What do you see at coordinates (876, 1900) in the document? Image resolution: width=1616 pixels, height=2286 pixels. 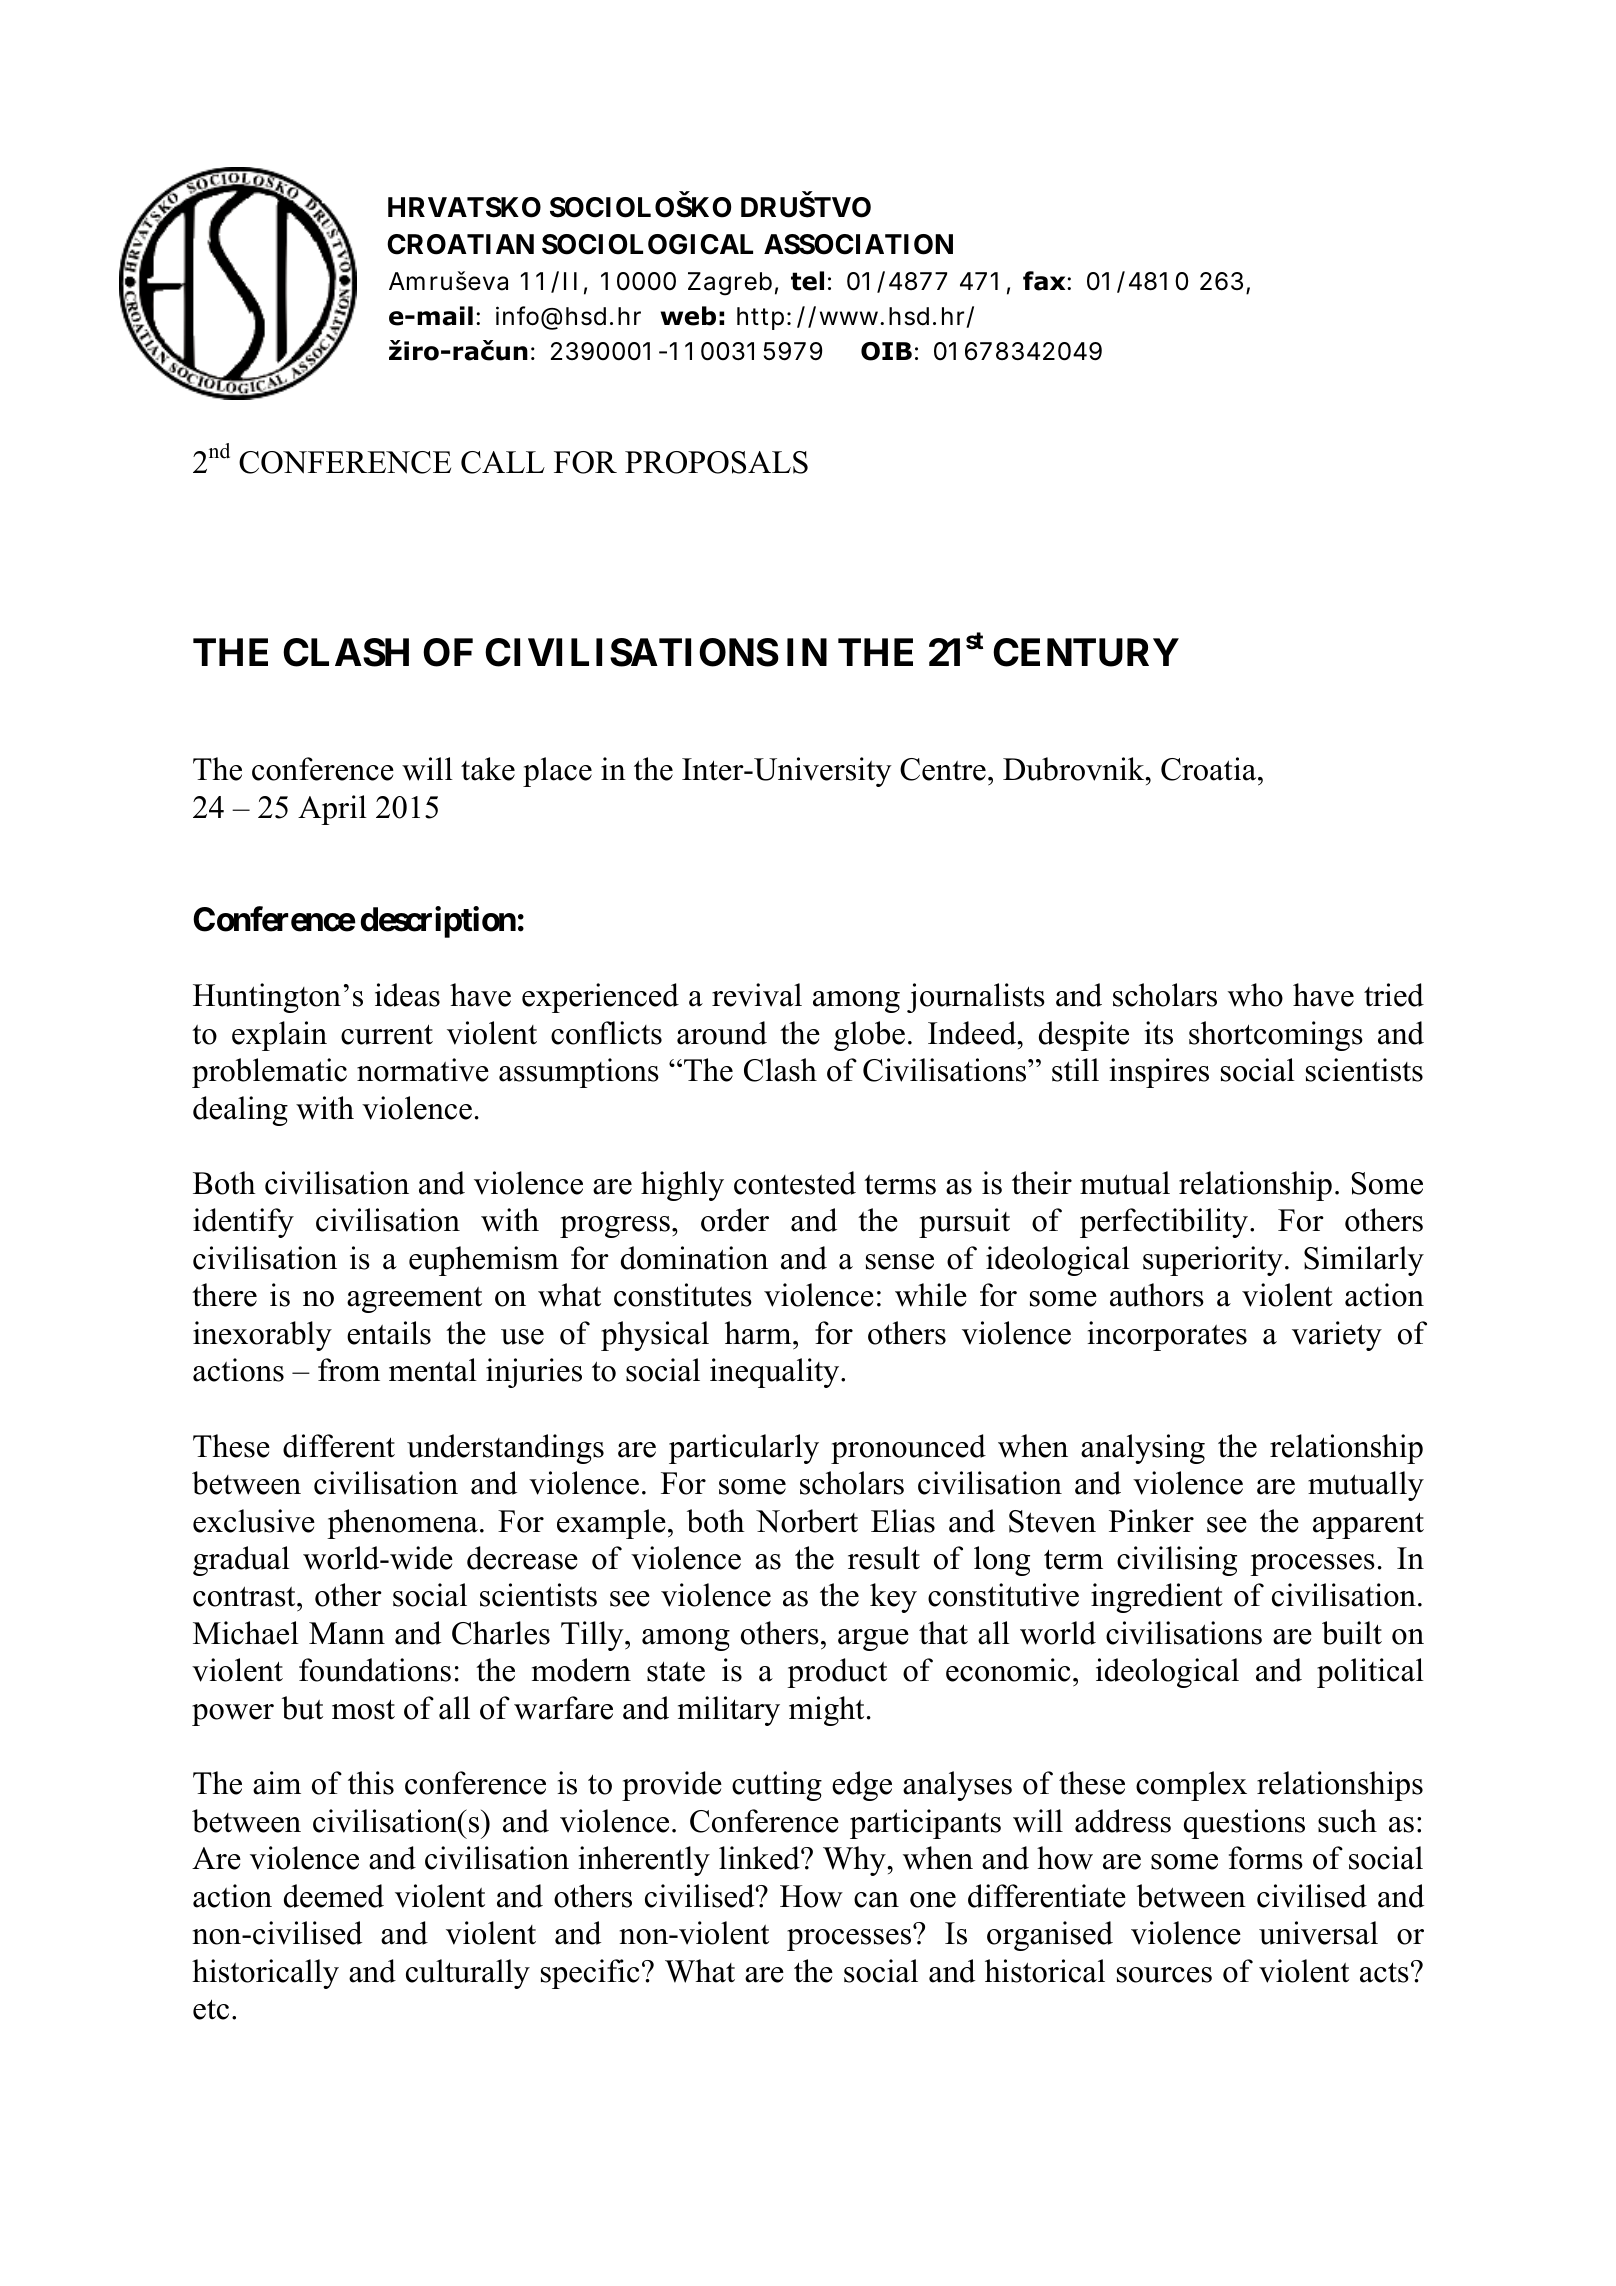 I see `can` at bounding box center [876, 1900].
